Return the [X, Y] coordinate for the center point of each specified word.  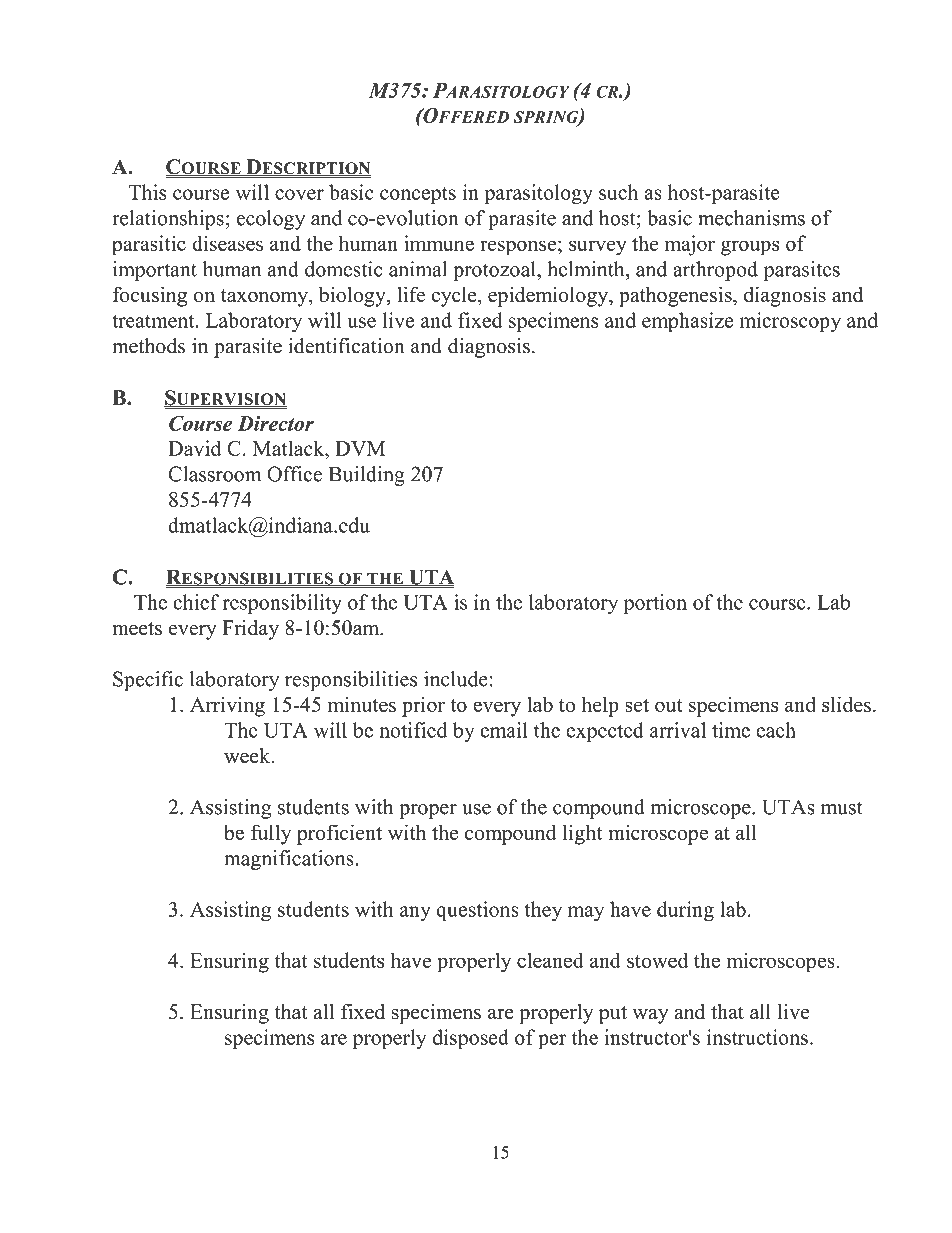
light [582, 834]
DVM [360, 448]
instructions [757, 1037]
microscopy [790, 322]
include [456, 679]
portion [655, 604]
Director [275, 423]
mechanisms [751, 218]
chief [196, 602]
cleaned [550, 960]
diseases [227, 243]
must [842, 808]
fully [271, 834]
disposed [470, 1039]
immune [439, 243]
